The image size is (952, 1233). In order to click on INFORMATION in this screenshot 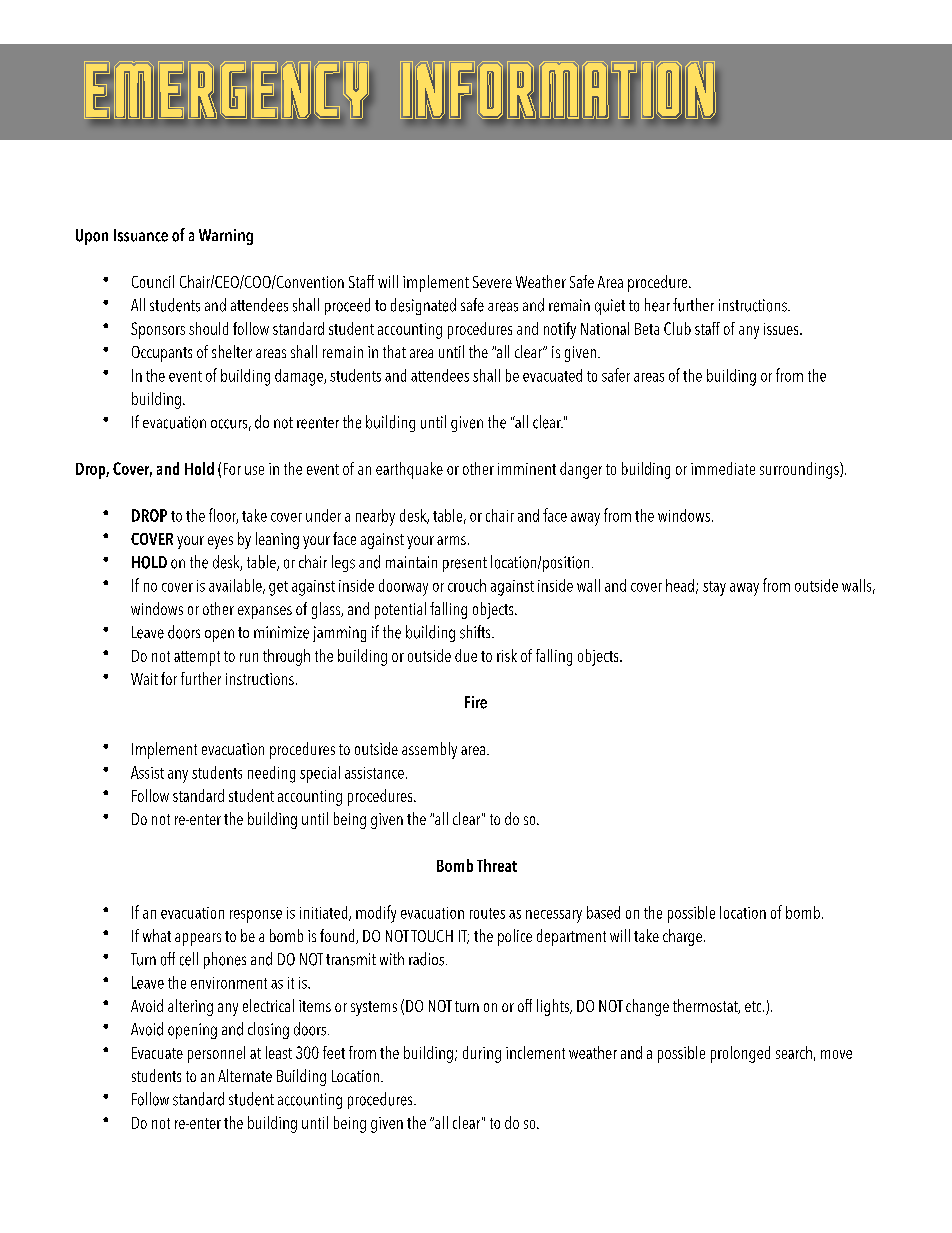, I will do `click(558, 91)`.
